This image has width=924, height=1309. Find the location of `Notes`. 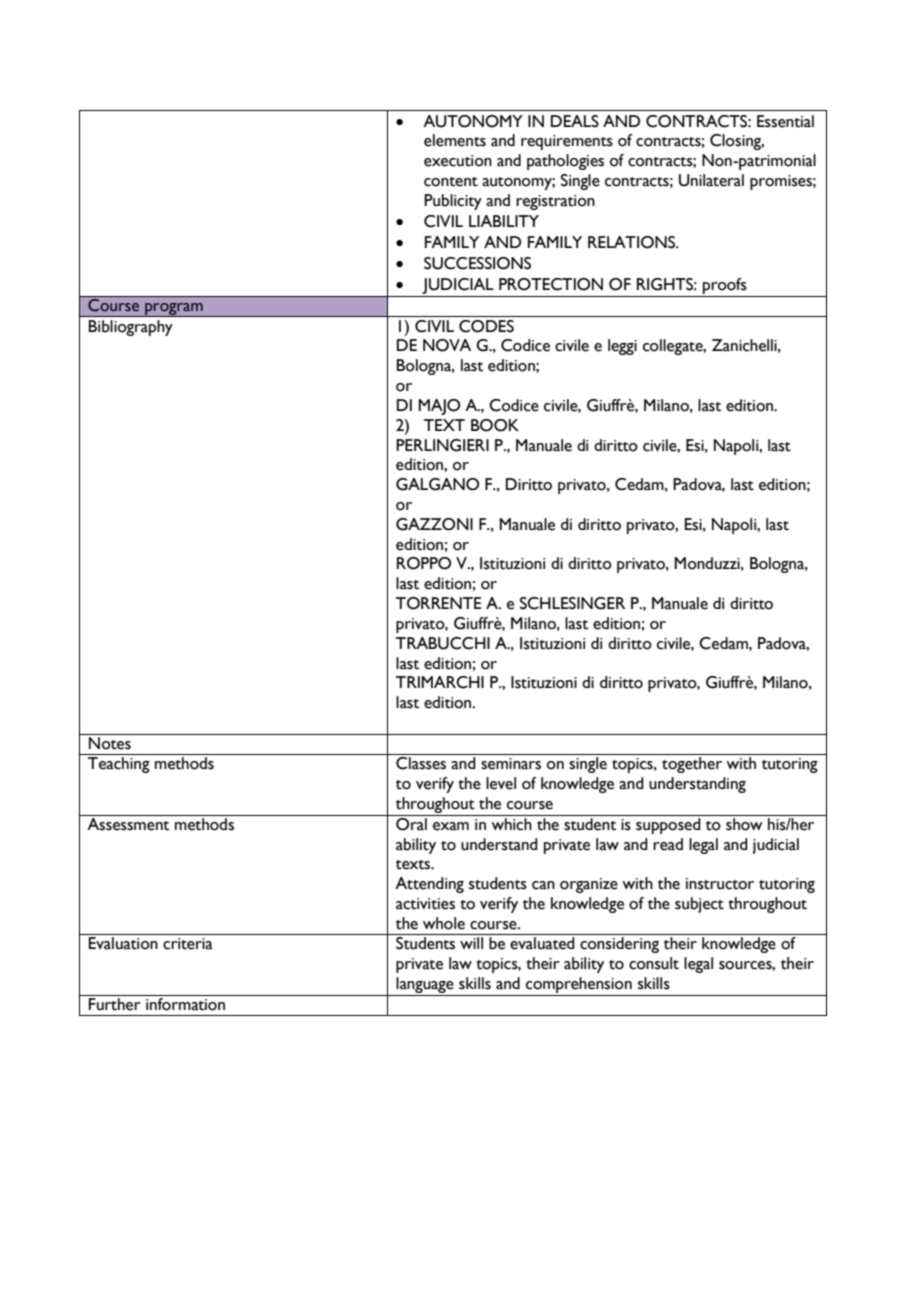

Notes is located at coordinates (110, 743).
